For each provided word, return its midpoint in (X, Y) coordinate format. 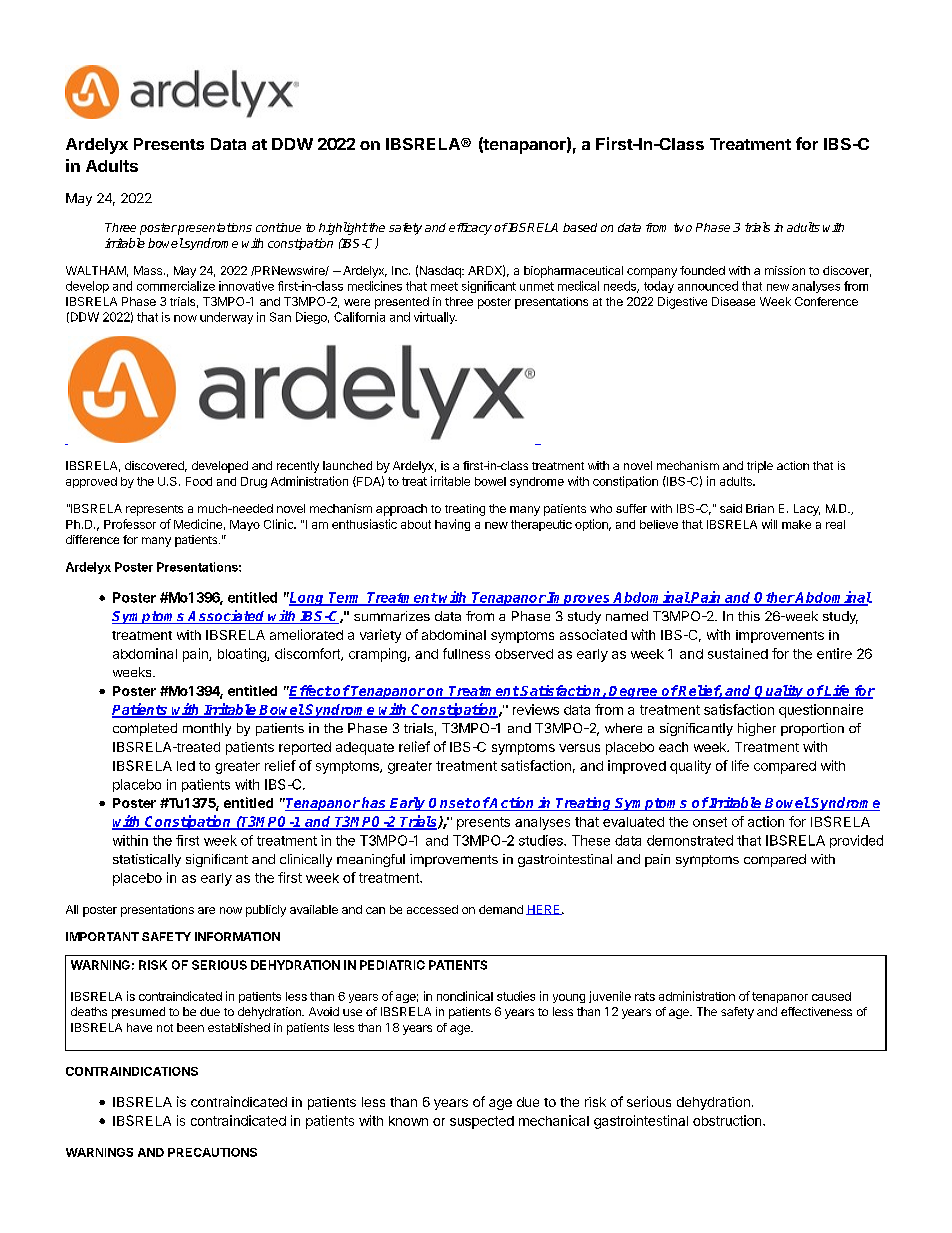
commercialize (176, 286)
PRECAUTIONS (212, 1152)
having (452, 525)
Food (199, 481)
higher (757, 729)
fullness (466, 653)
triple (760, 467)
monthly (207, 729)
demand (501, 909)
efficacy (470, 229)
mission (785, 270)
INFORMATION (237, 936)
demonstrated (690, 840)
